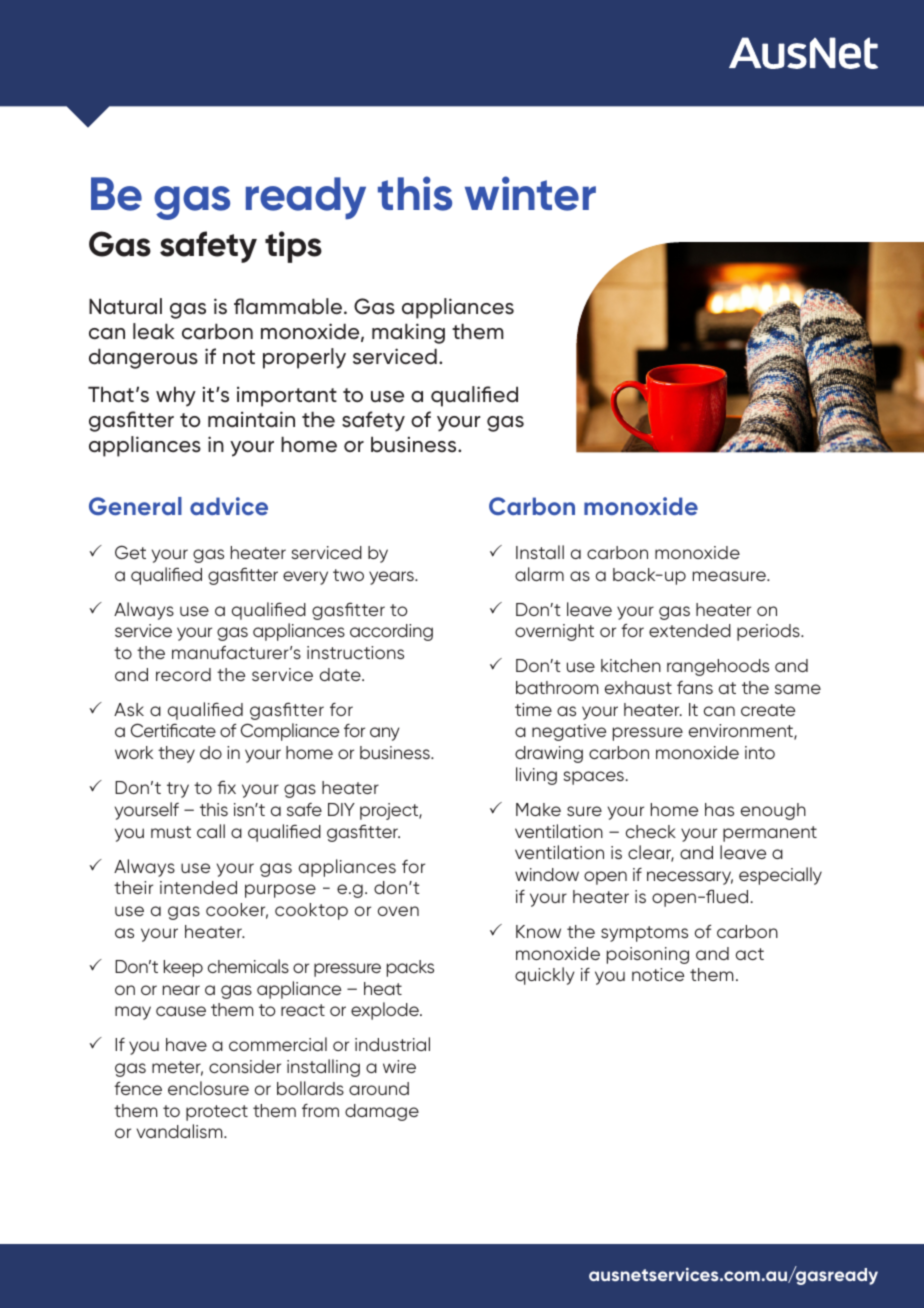  Describe the element at coordinates (293, 247) in the screenshot. I see `tips` at that location.
